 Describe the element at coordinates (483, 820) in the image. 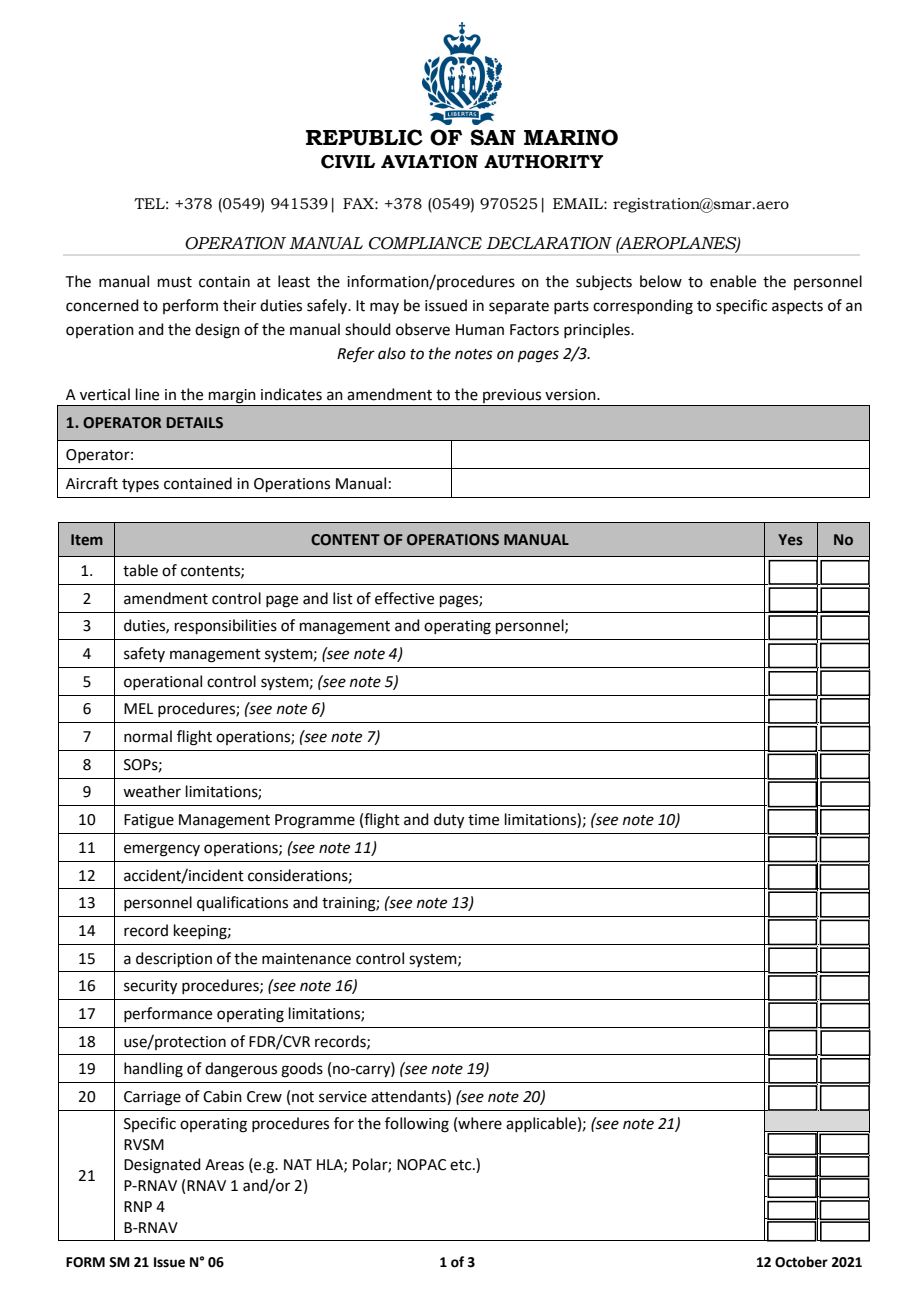

I see `time` at that location.
